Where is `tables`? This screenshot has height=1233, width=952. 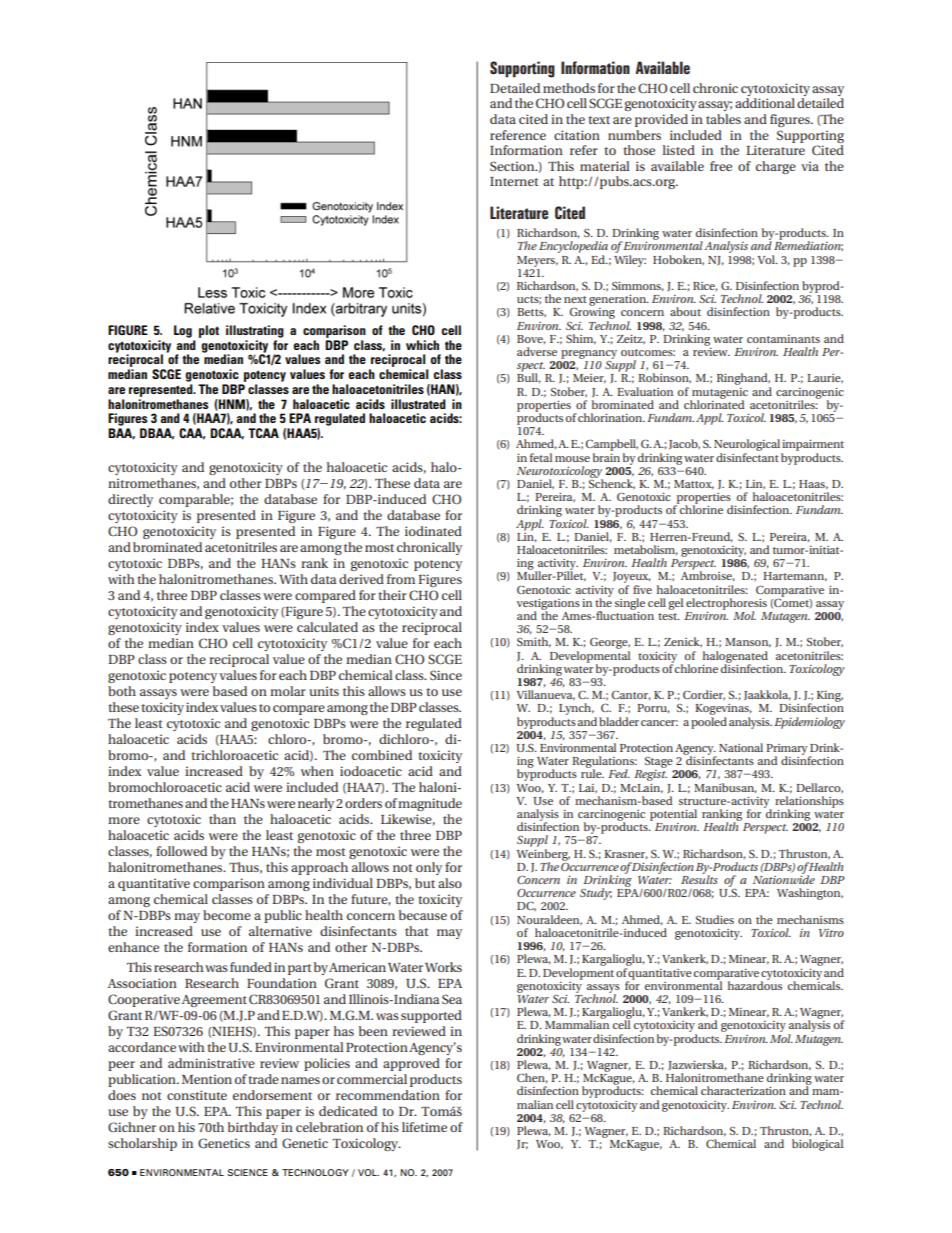 tables is located at coordinates (723, 119).
